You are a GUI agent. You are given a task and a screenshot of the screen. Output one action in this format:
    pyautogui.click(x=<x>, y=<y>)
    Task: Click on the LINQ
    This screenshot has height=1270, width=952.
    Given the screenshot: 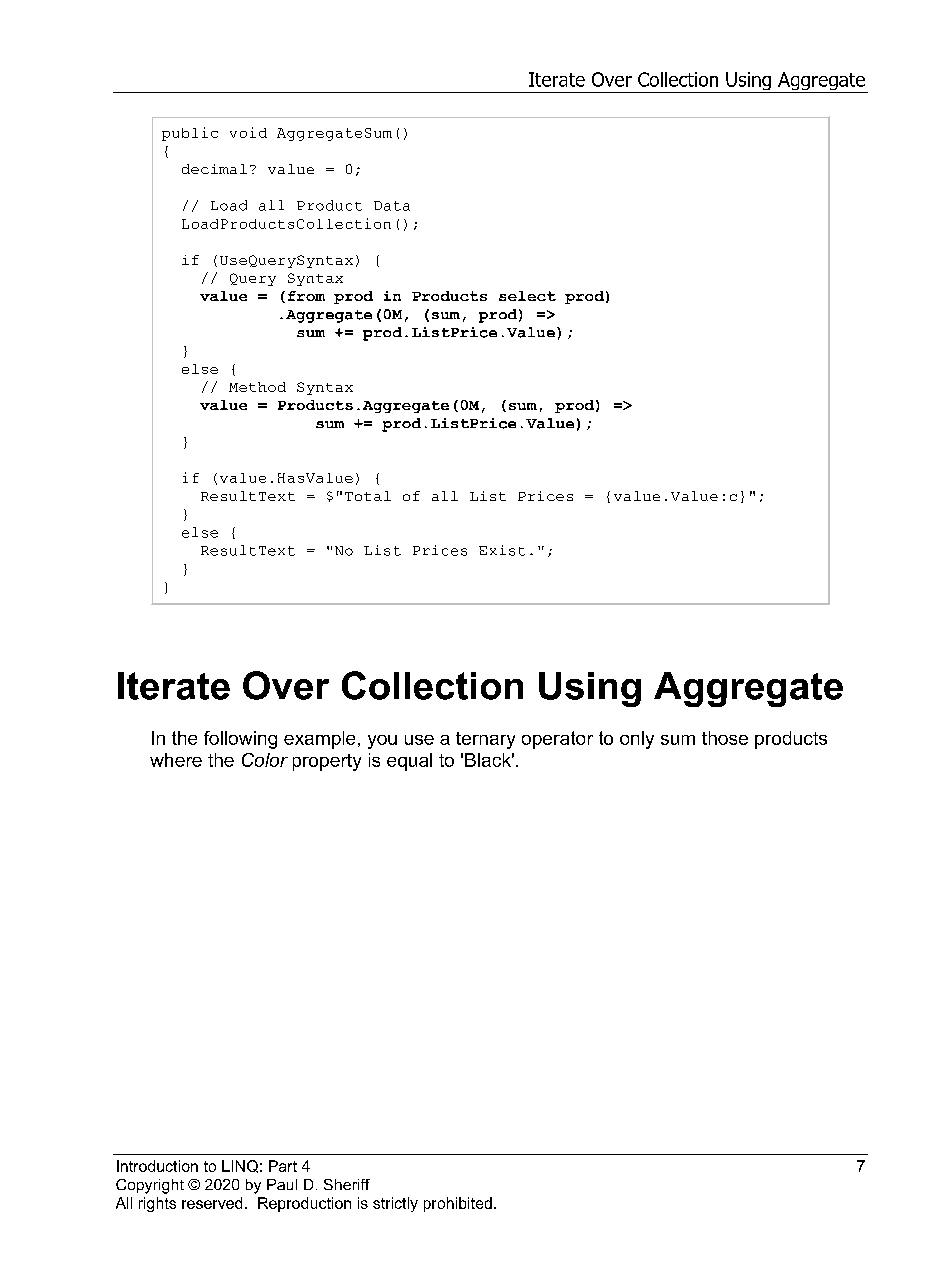 What is the action you would take?
    pyautogui.click(x=240, y=1166)
